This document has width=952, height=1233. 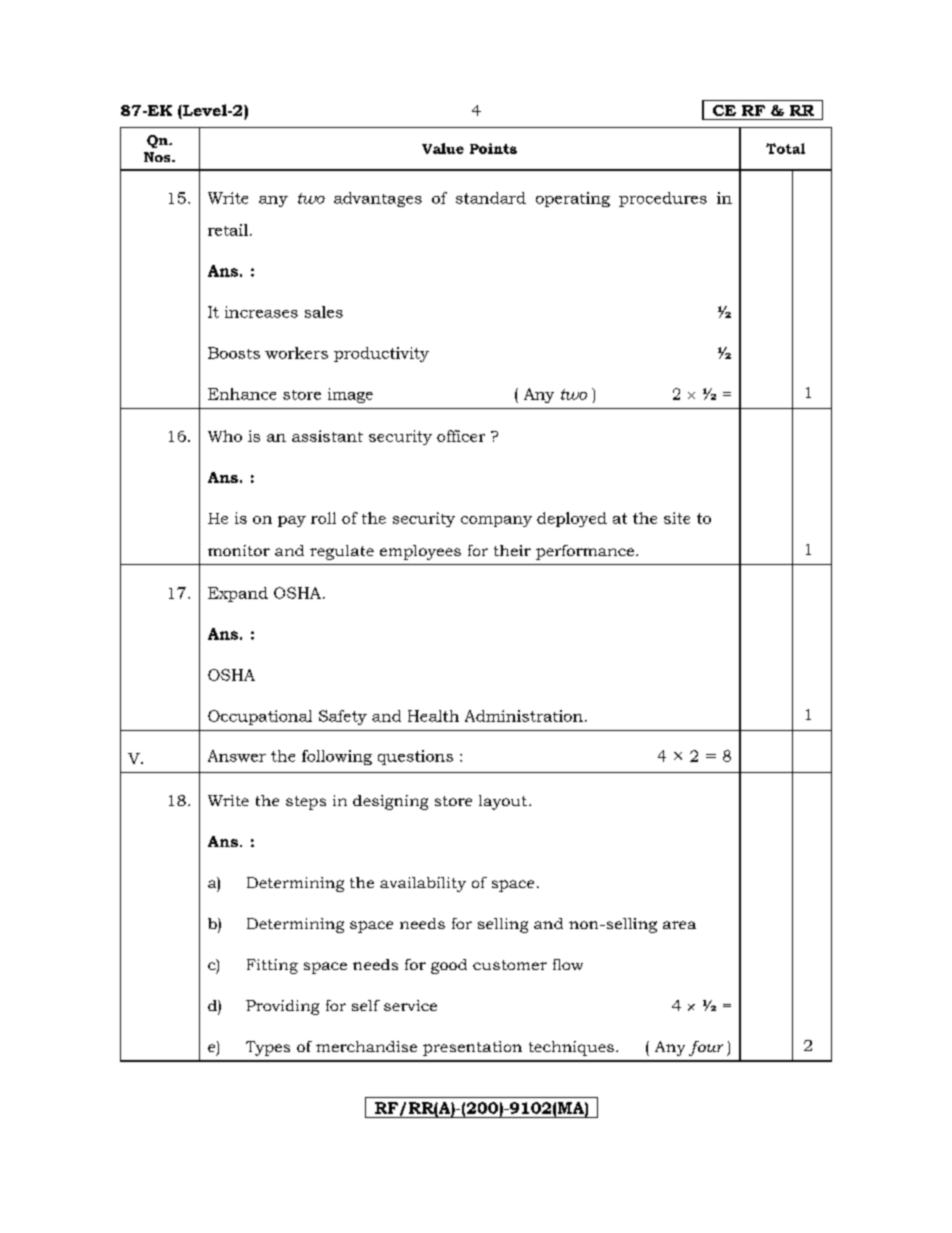 What do you see at coordinates (677, 518) in the document?
I see `site` at bounding box center [677, 518].
